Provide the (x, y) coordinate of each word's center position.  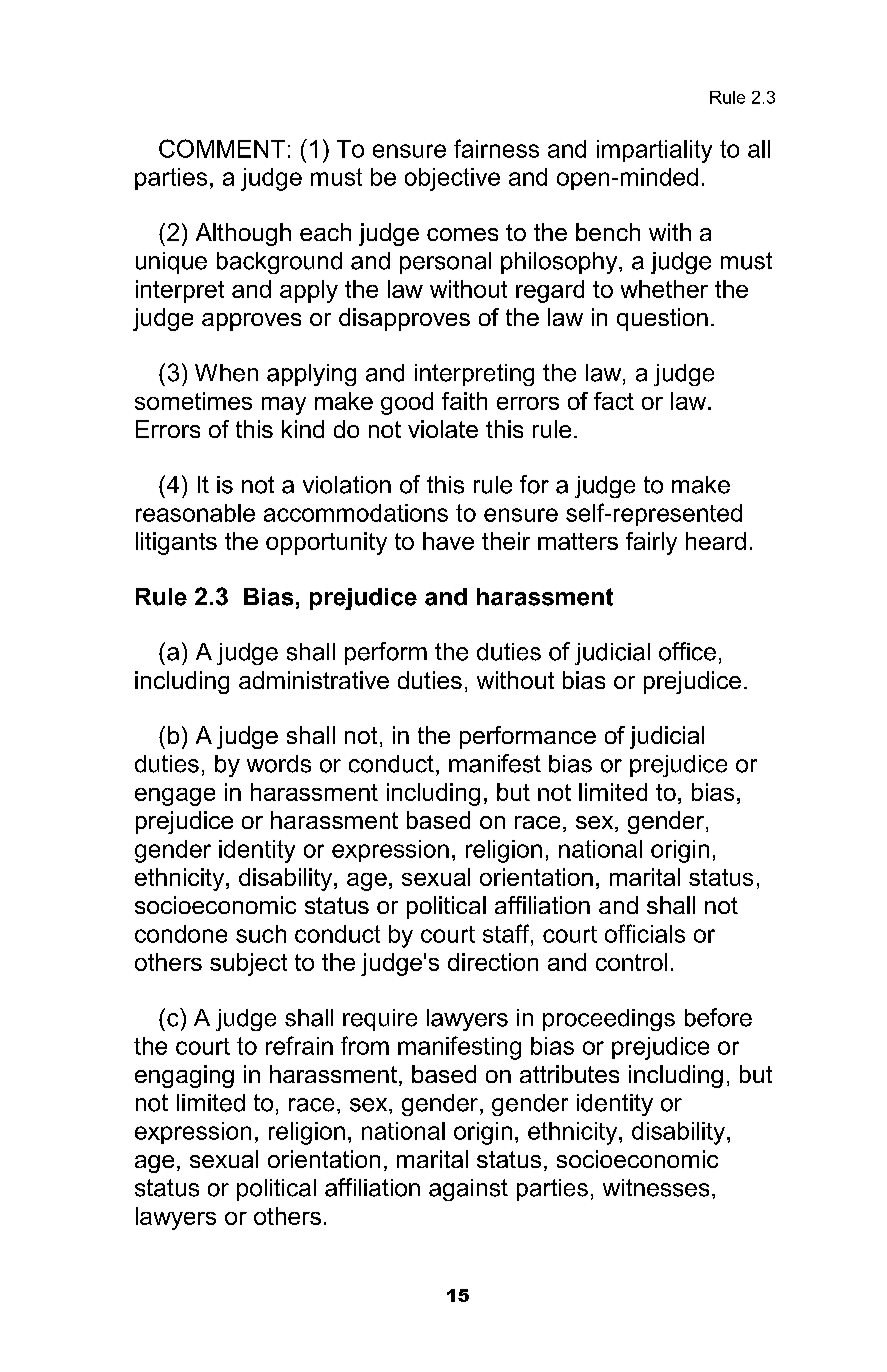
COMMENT (222, 148)
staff (507, 933)
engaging (184, 1076)
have (448, 541)
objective (452, 179)
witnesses (656, 1188)
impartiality (654, 151)
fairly (651, 543)
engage (175, 797)
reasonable (195, 513)
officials (645, 933)
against (468, 1190)
